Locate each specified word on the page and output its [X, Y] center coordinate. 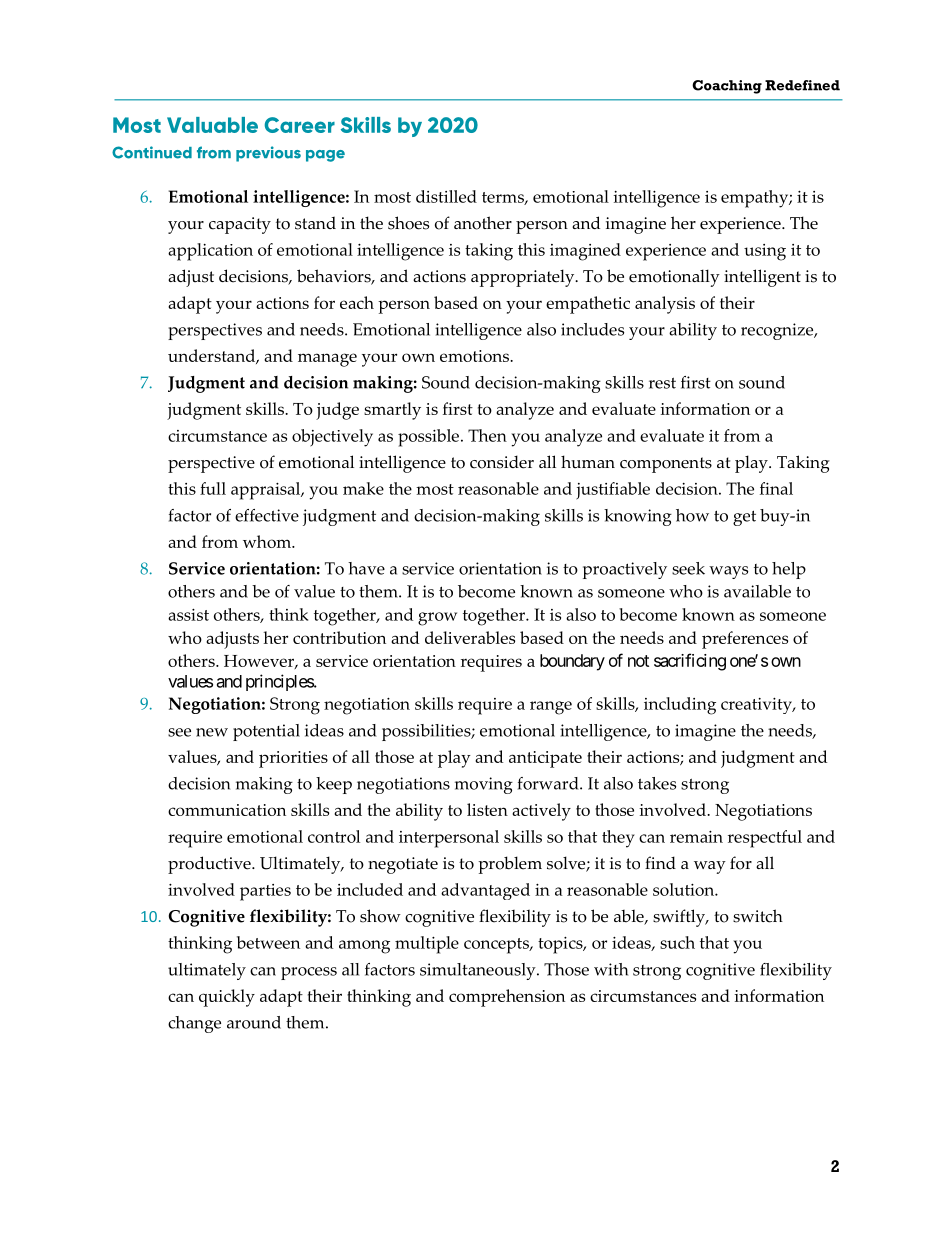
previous [268, 154]
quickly [227, 998]
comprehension [507, 998]
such [677, 942]
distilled [446, 196]
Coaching [727, 87]
